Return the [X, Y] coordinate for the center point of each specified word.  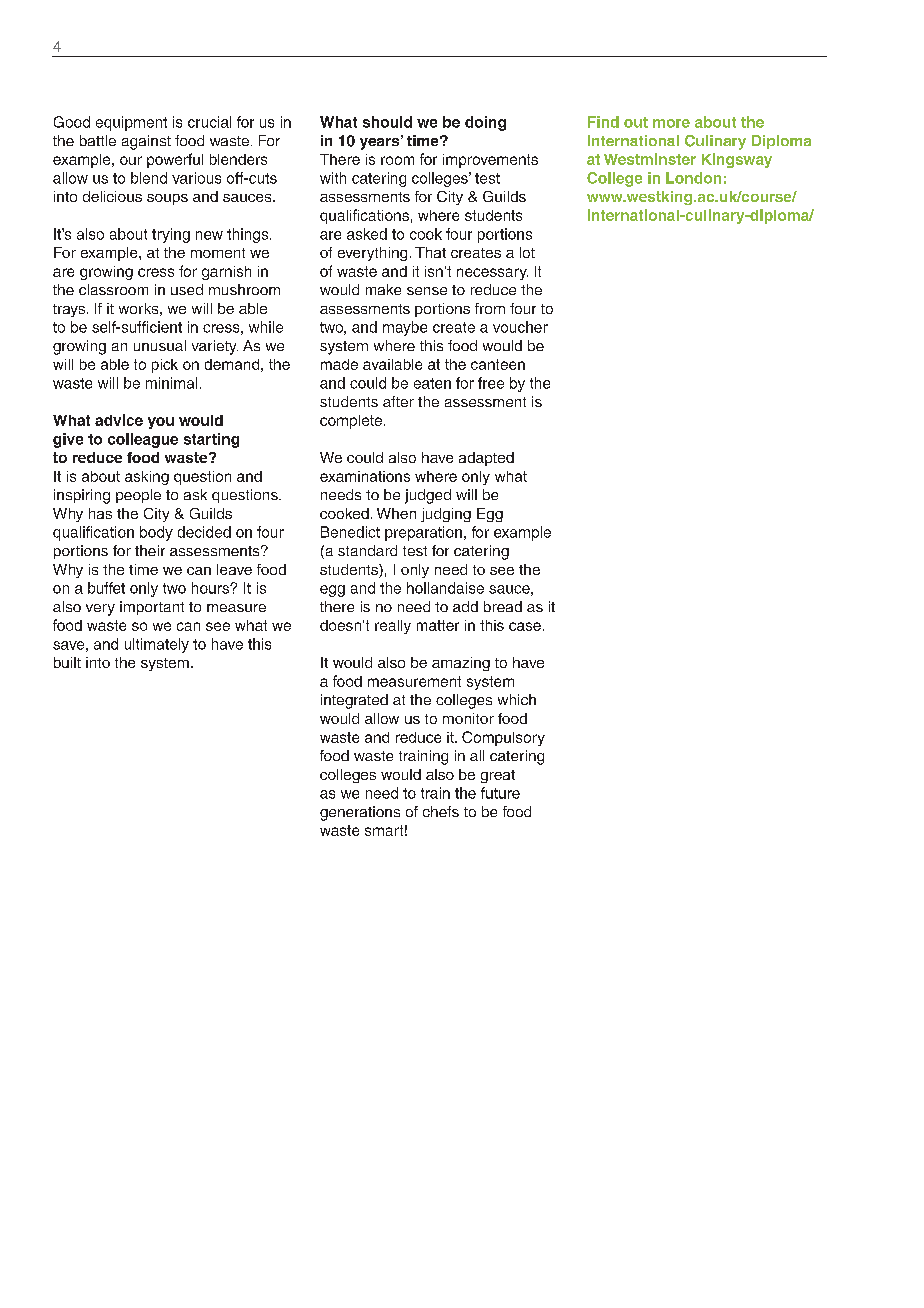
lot [527, 252]
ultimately [157, 645]
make [383, 289]
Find [603, 122]
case [525, 626]
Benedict [350, 532]
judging [446, 515]
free [491, 383]
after [398, 401]
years [379, 144]
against [146, 142]
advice [119, 420]
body [156, 533]
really [393, 627]
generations [360, 813]
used [187, 289]
